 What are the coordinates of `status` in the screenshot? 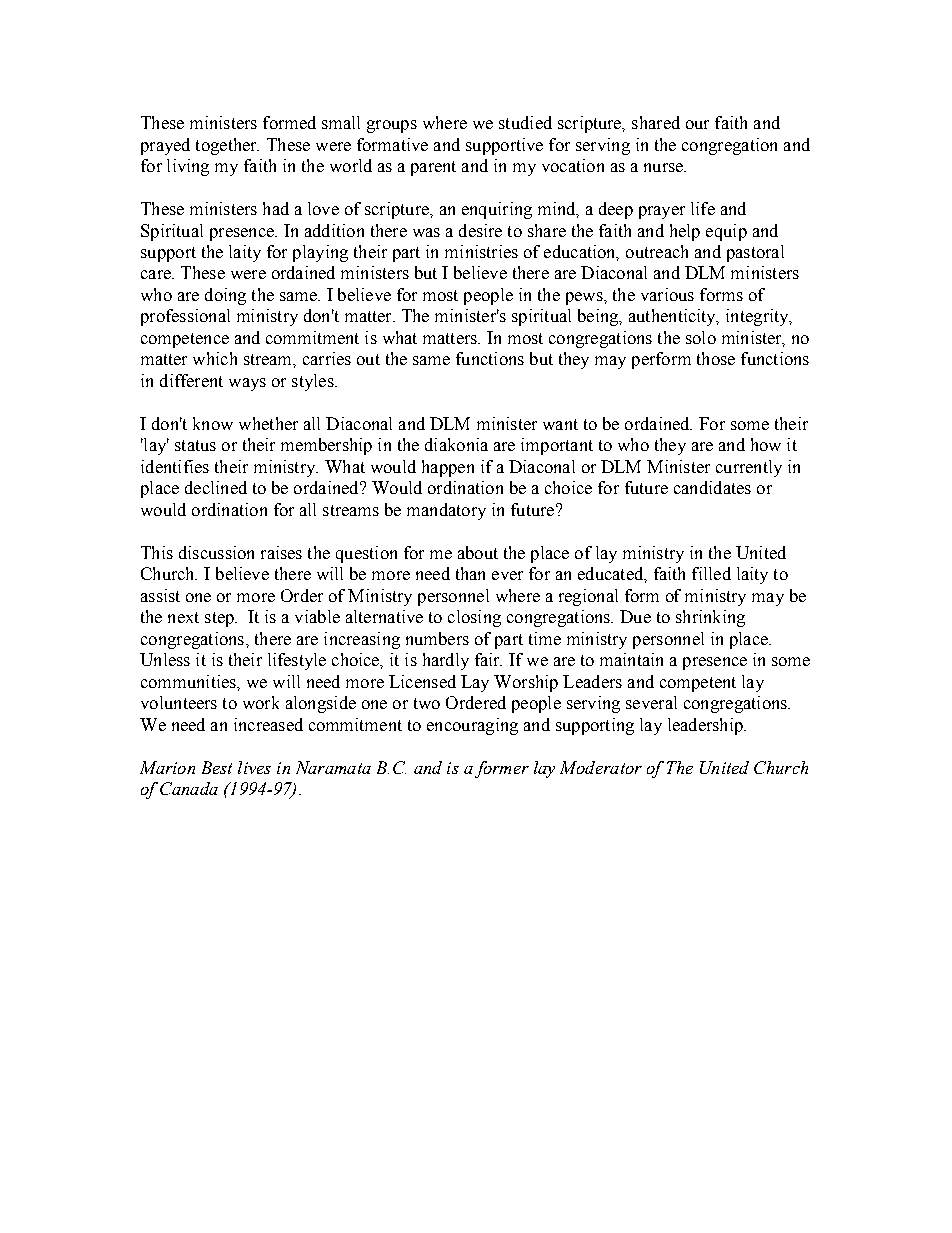 It's located at (195, 445).
